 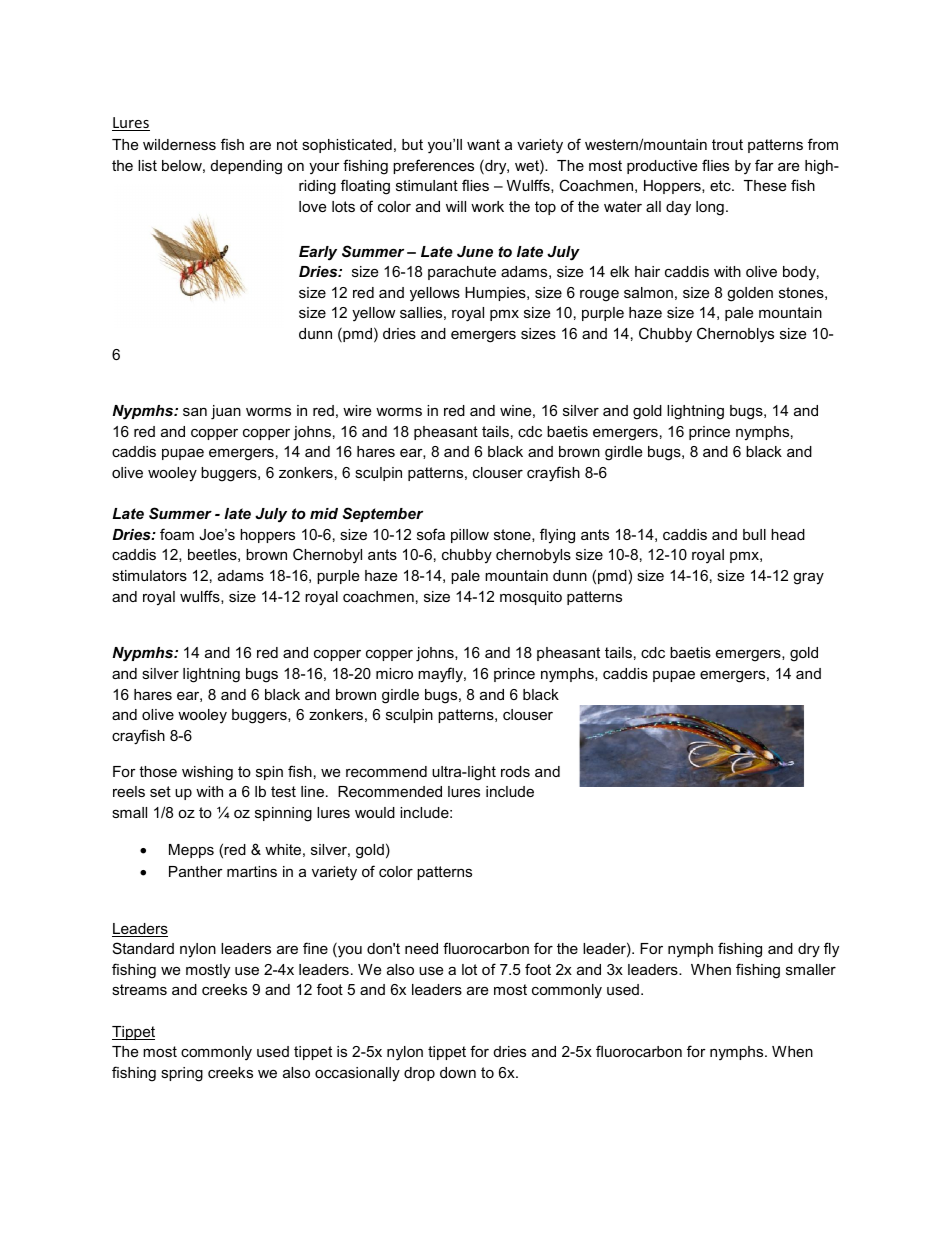 I want to click on stimulators, so click(x=149, y=575).
